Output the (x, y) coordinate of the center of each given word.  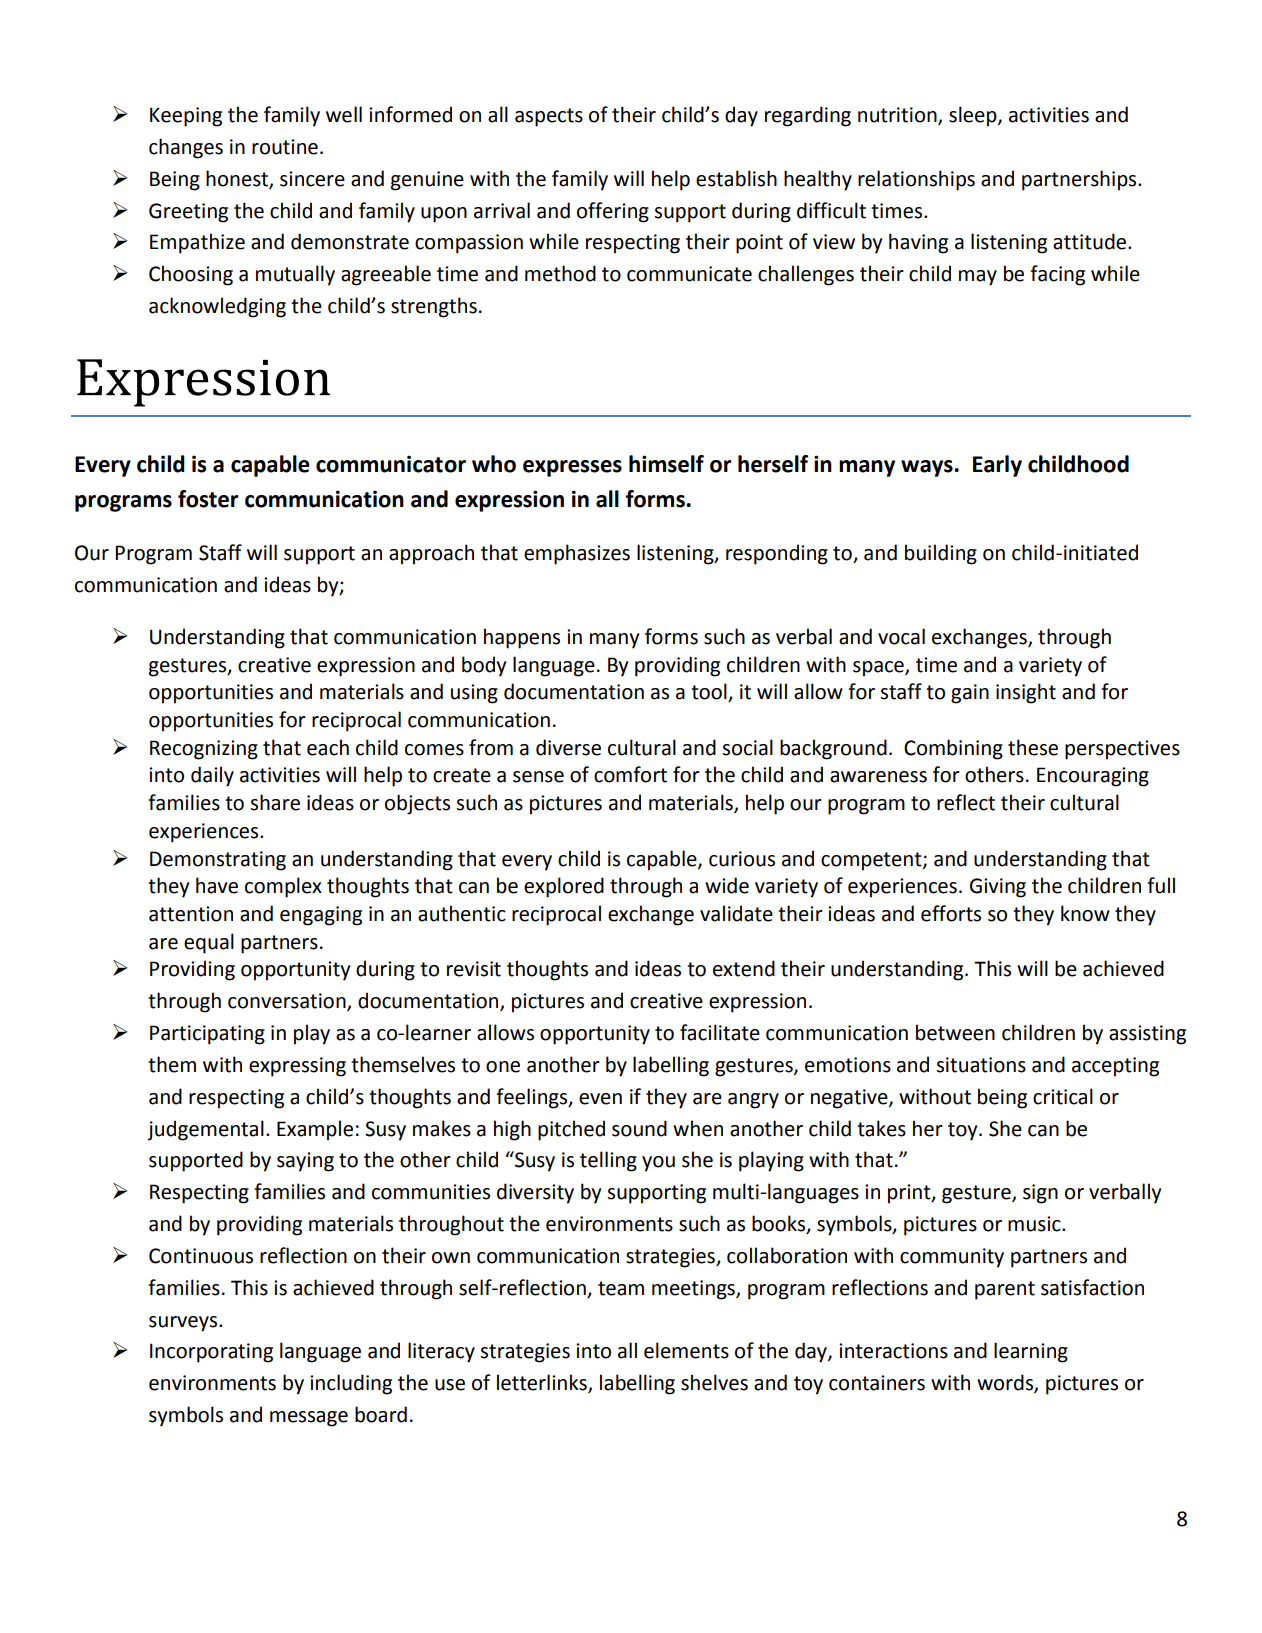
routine (285, 147)
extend (744, 968)
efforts (951, 913)
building (941, 554)
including (351, 1384)
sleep (974, 116)
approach (431, 554)
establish (736, 178)
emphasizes (577, 554)
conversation (288, 1002)
